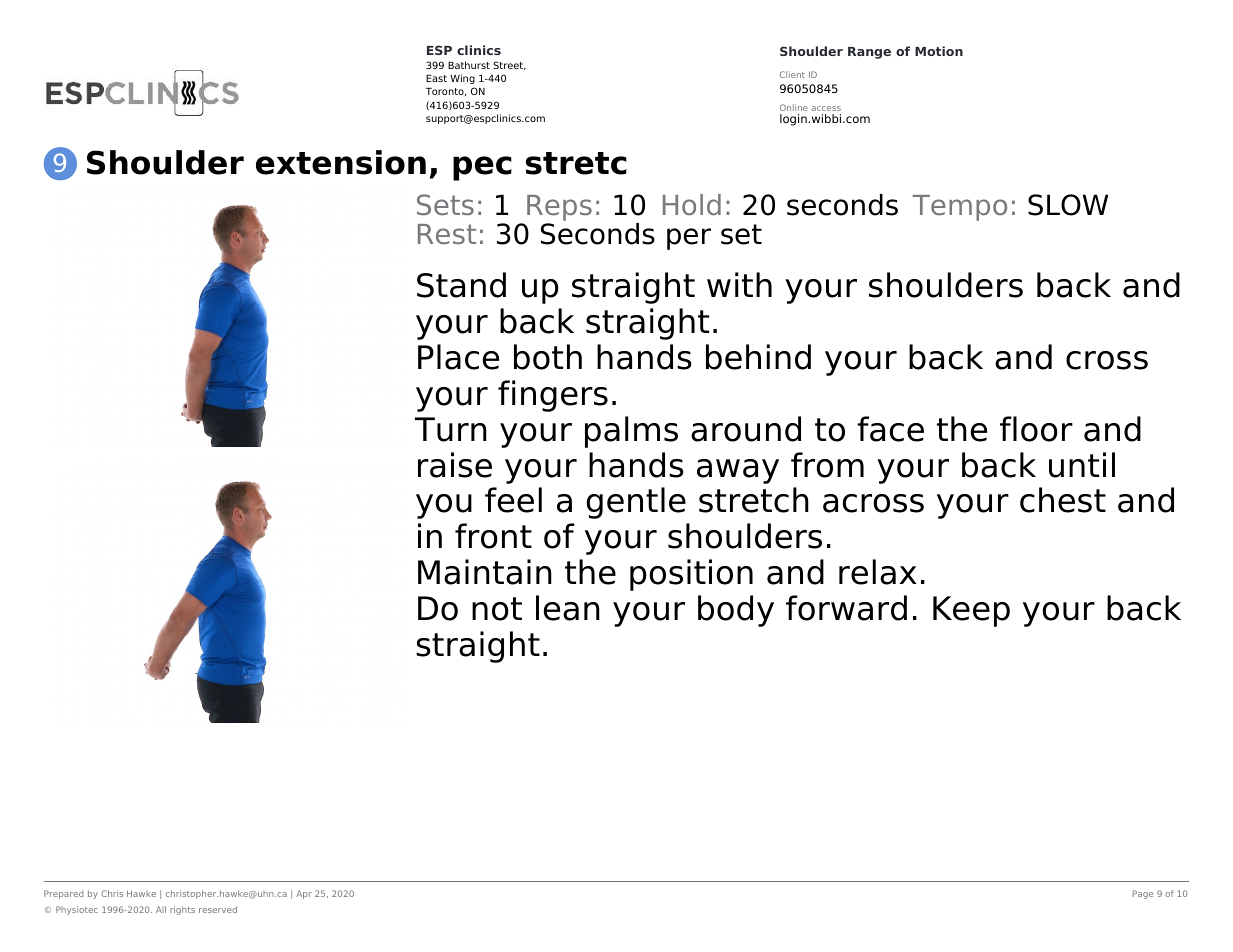  Describe the element at coordinates (636, 503) in the screenshot. I see `gentle` at that location.
